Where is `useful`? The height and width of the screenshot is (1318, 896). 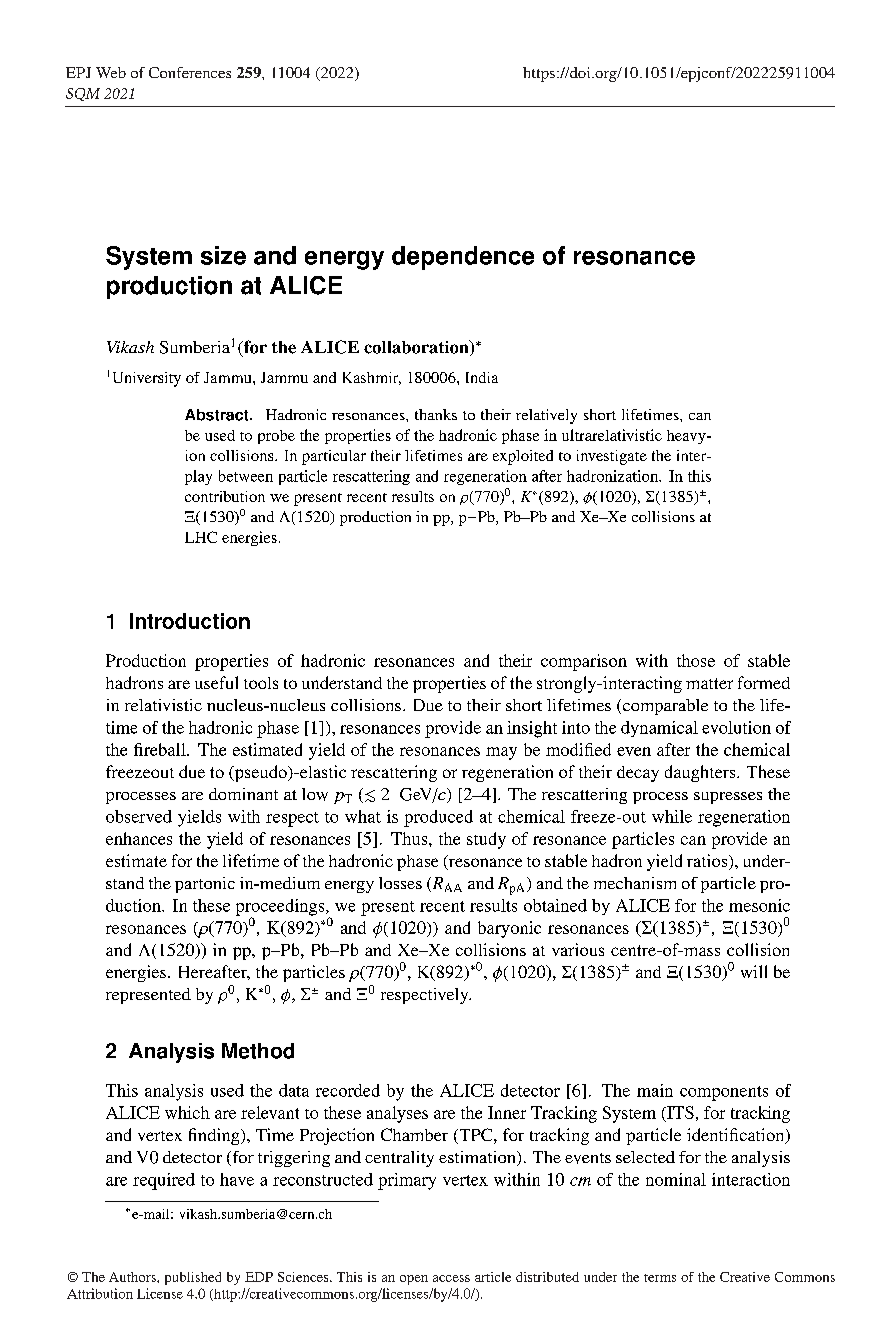
useful is located at coordinates (216, 682).
